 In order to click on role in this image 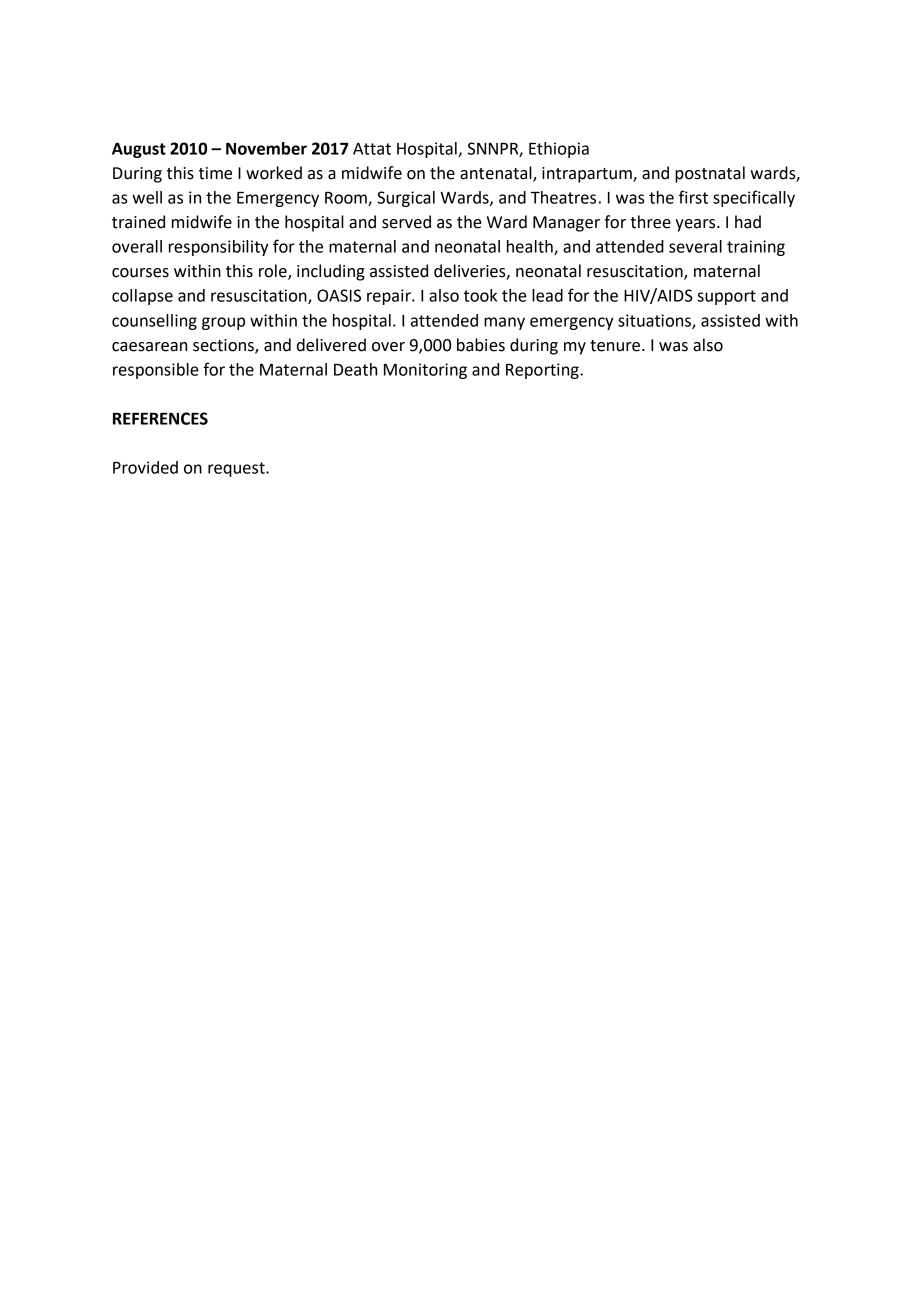, I will do `click(274, 272)`.
